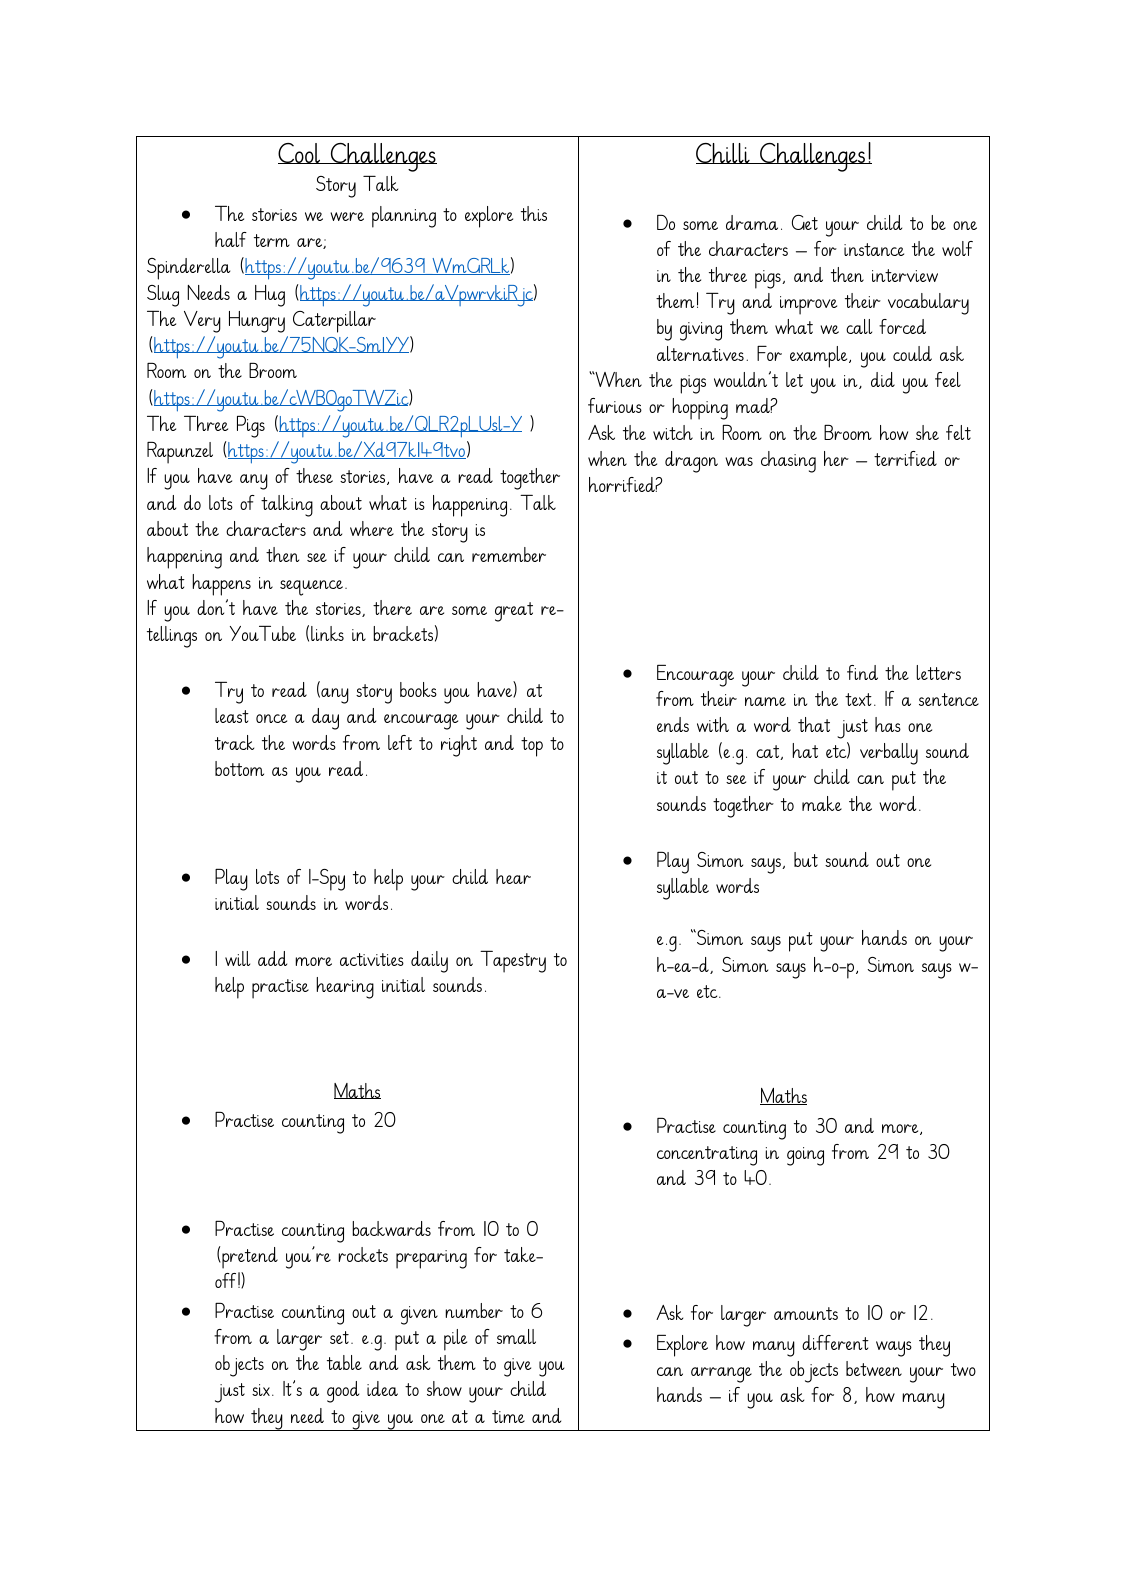 Image resolution: width=1126 pixels, height=1592 pixels. I want to click on verbally, so click(889, 754).
